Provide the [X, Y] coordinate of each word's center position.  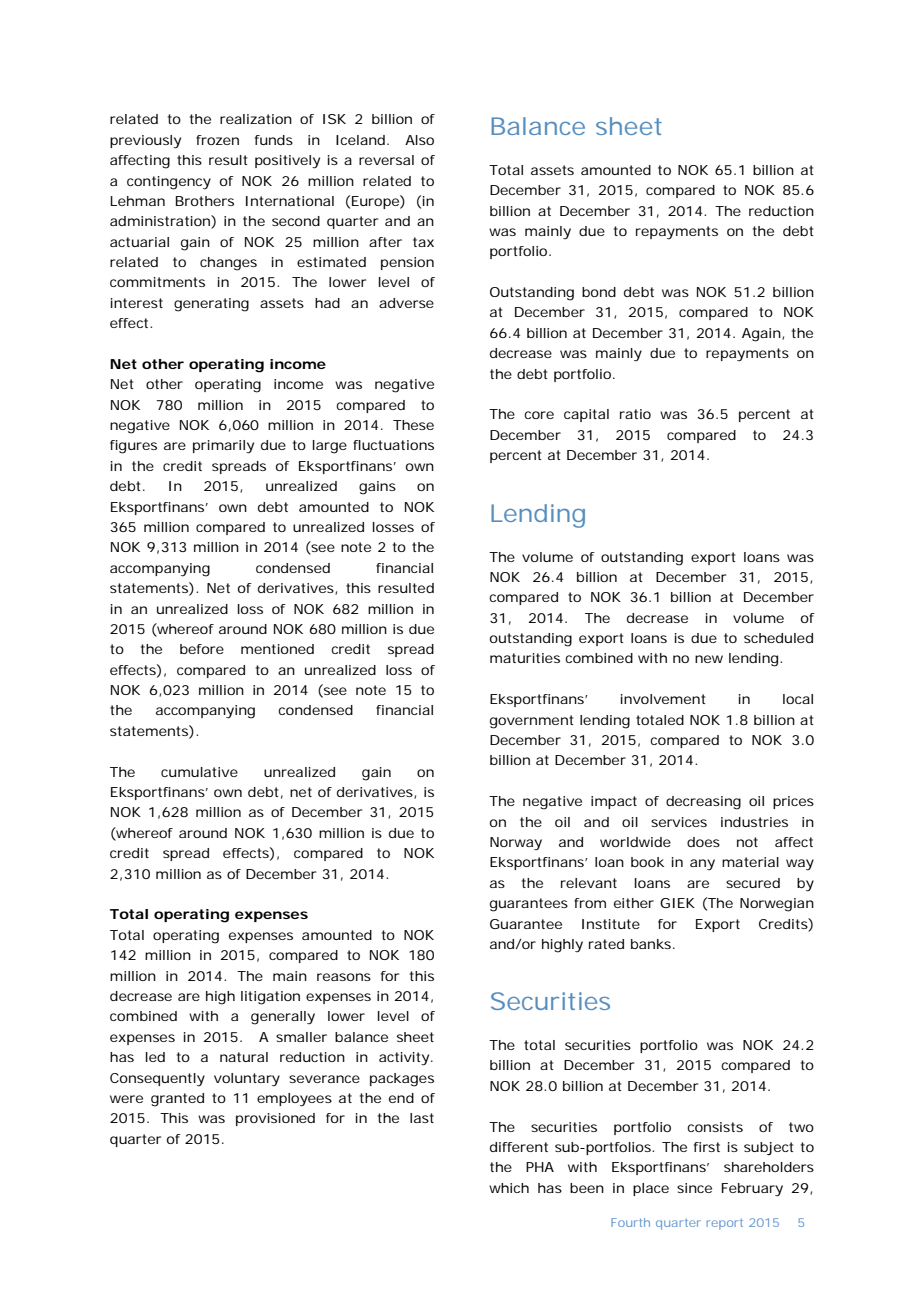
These [413, 425]
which [509, 1188]
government [532, 722]
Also [419, 140]
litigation [270, 998]
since [694, 1188]
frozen [217, 140]
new [709, 659]
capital [586, 415]
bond [599, 292]
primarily [223, 447]
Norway [516, 844]
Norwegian [777, 905]
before [202, 649]
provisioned [275, 1119]
